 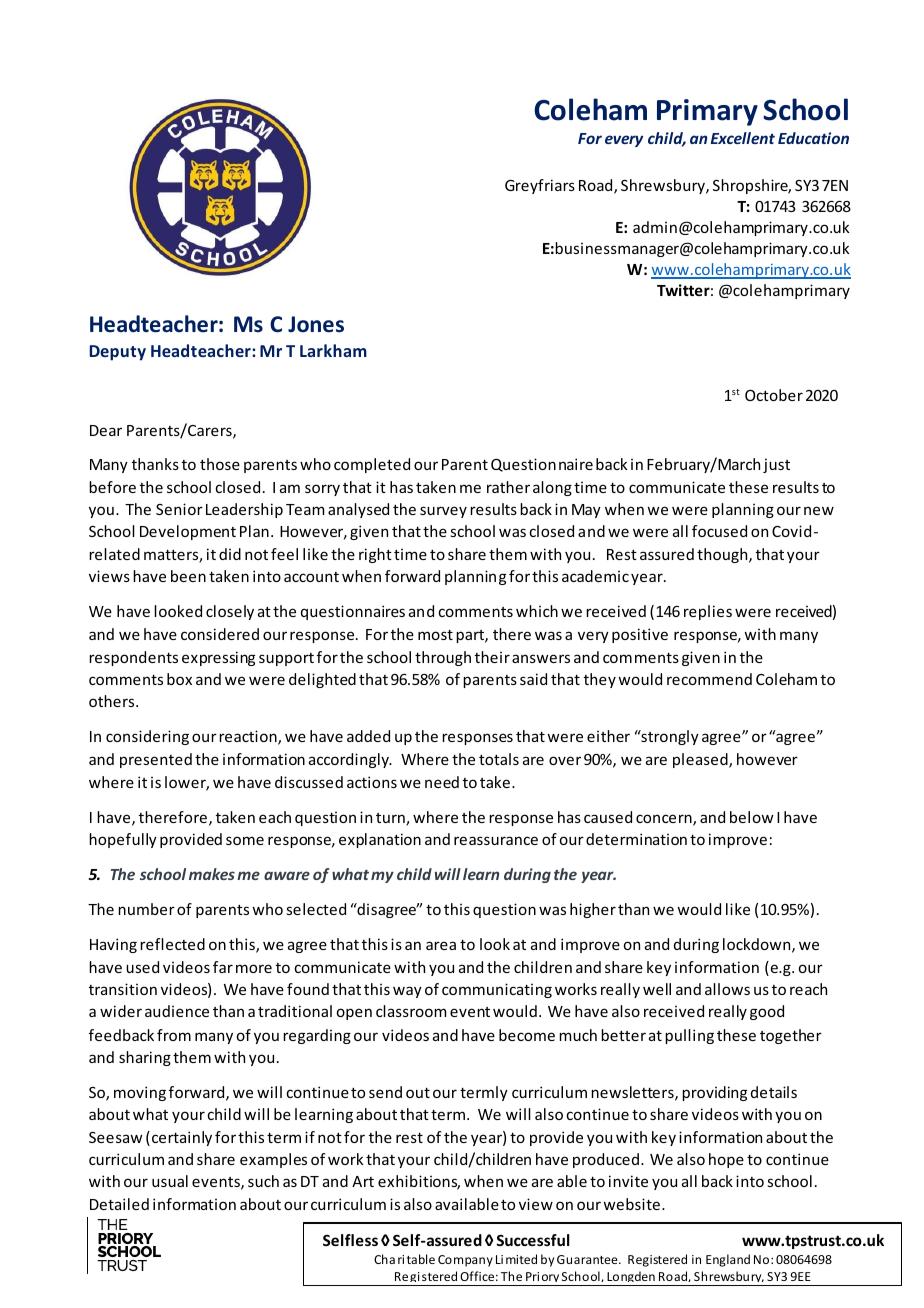 What do you see at coordinates (508, 487) in the screenshot?
I see `rather` at bounding box center [508, 487].
